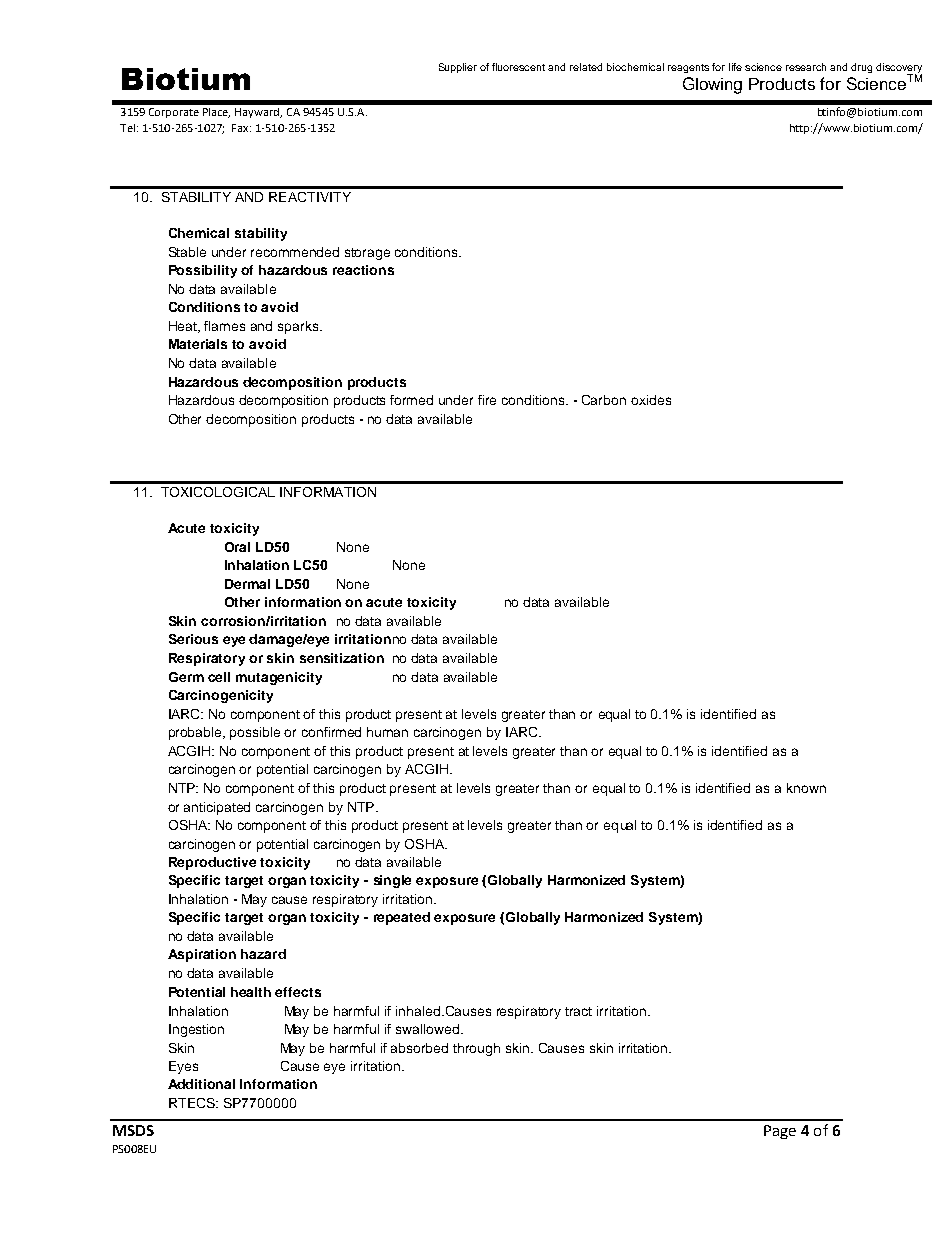 The height and width of the screenshot is (1233, 952). What do you see at coordinates (197, 733) in the screenshot?
I see `probable` at bounding box center [197, 733].
